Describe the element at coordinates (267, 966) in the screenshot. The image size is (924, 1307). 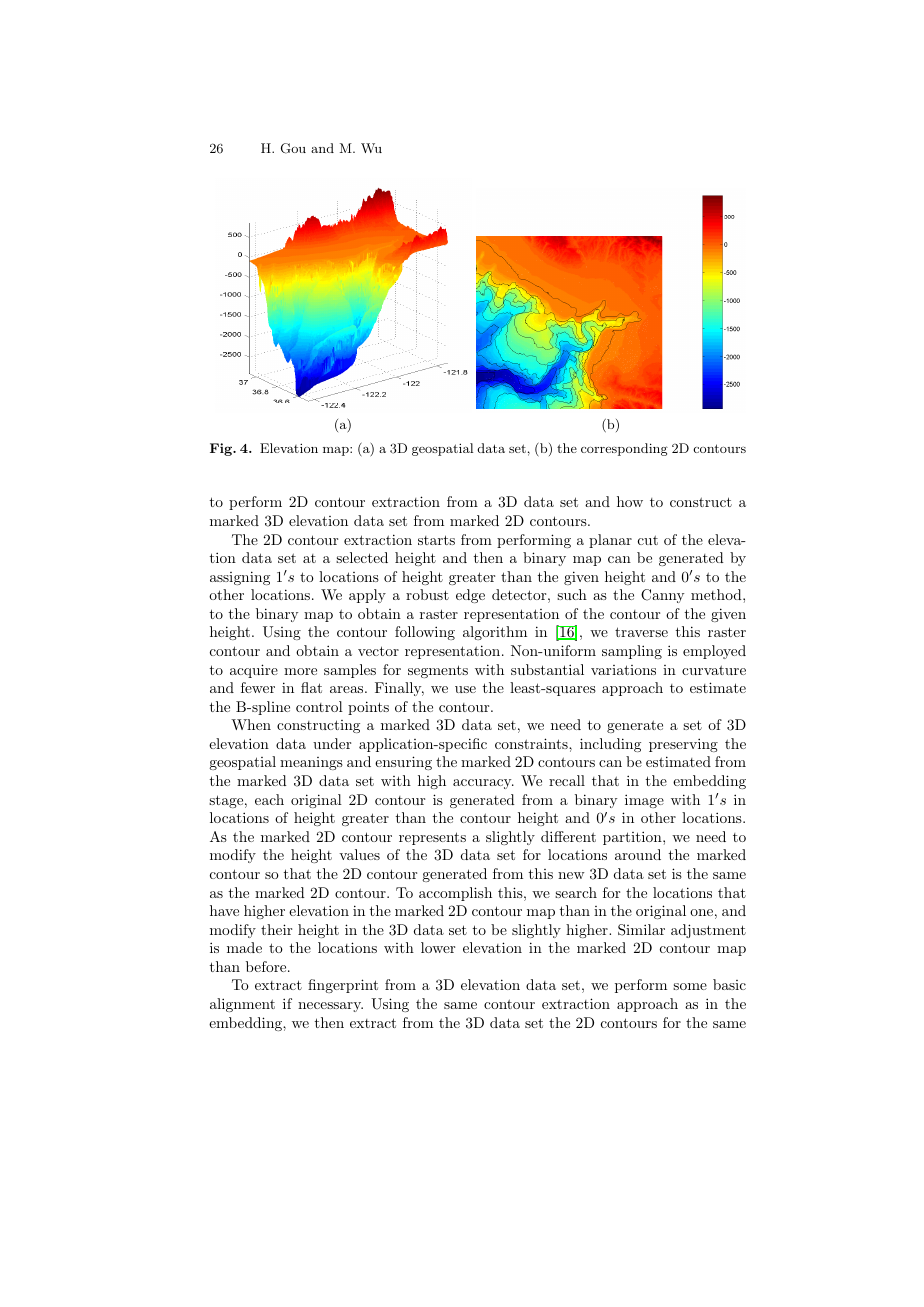
I see `before` at that location.
